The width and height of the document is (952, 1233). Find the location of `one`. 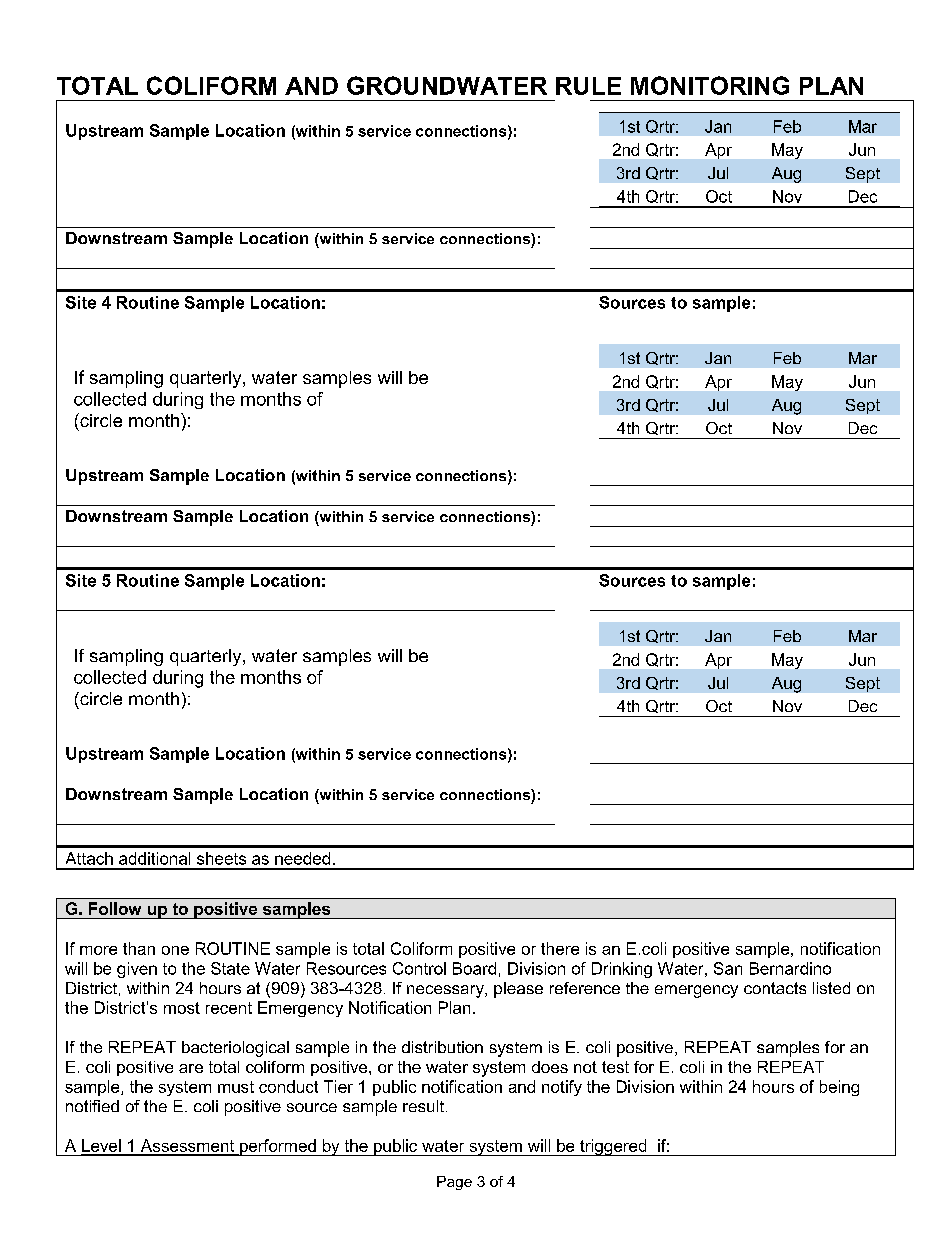

one is located at coordinates (175, 950).
